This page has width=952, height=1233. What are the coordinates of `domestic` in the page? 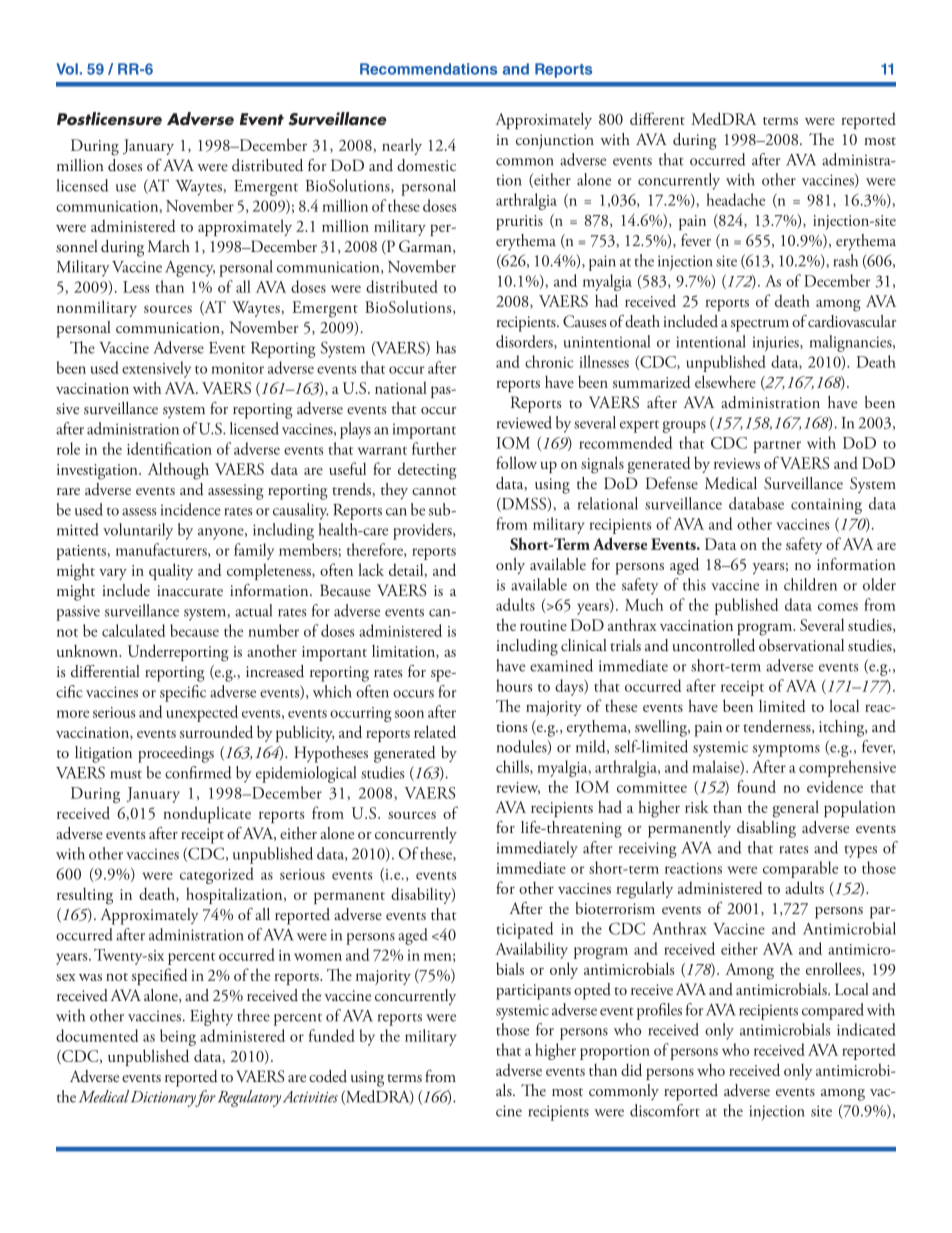 It's located at (426, 165).
